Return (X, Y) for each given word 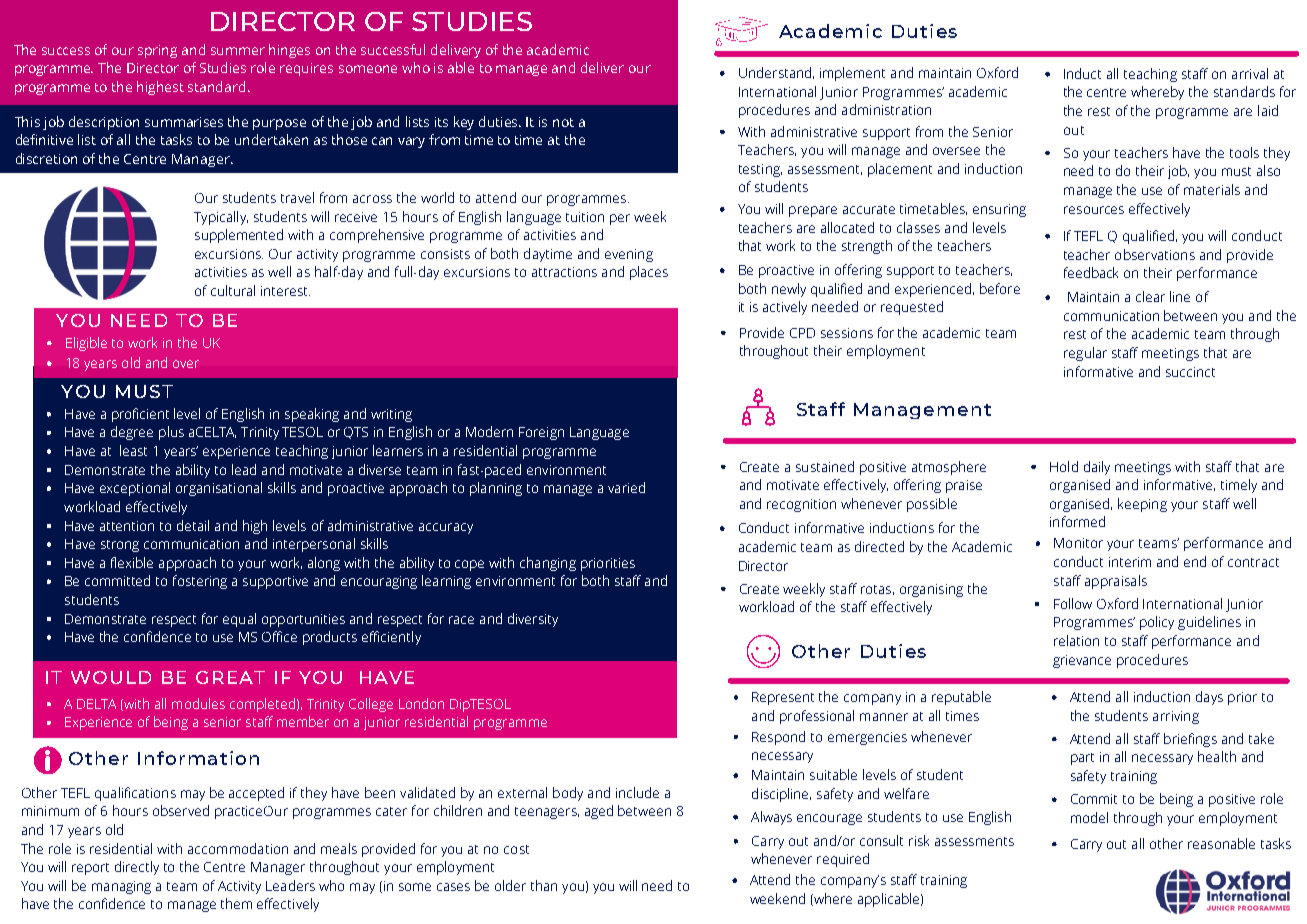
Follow (1073, 603)
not (563, 122)
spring (157, 51)
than (544, 885)
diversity (533, 620)
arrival (1250, 73)
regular (1085, 354)
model (1089, 817)
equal (239, 620)
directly (137, 868)
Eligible (86, 344)
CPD (802, 333)
